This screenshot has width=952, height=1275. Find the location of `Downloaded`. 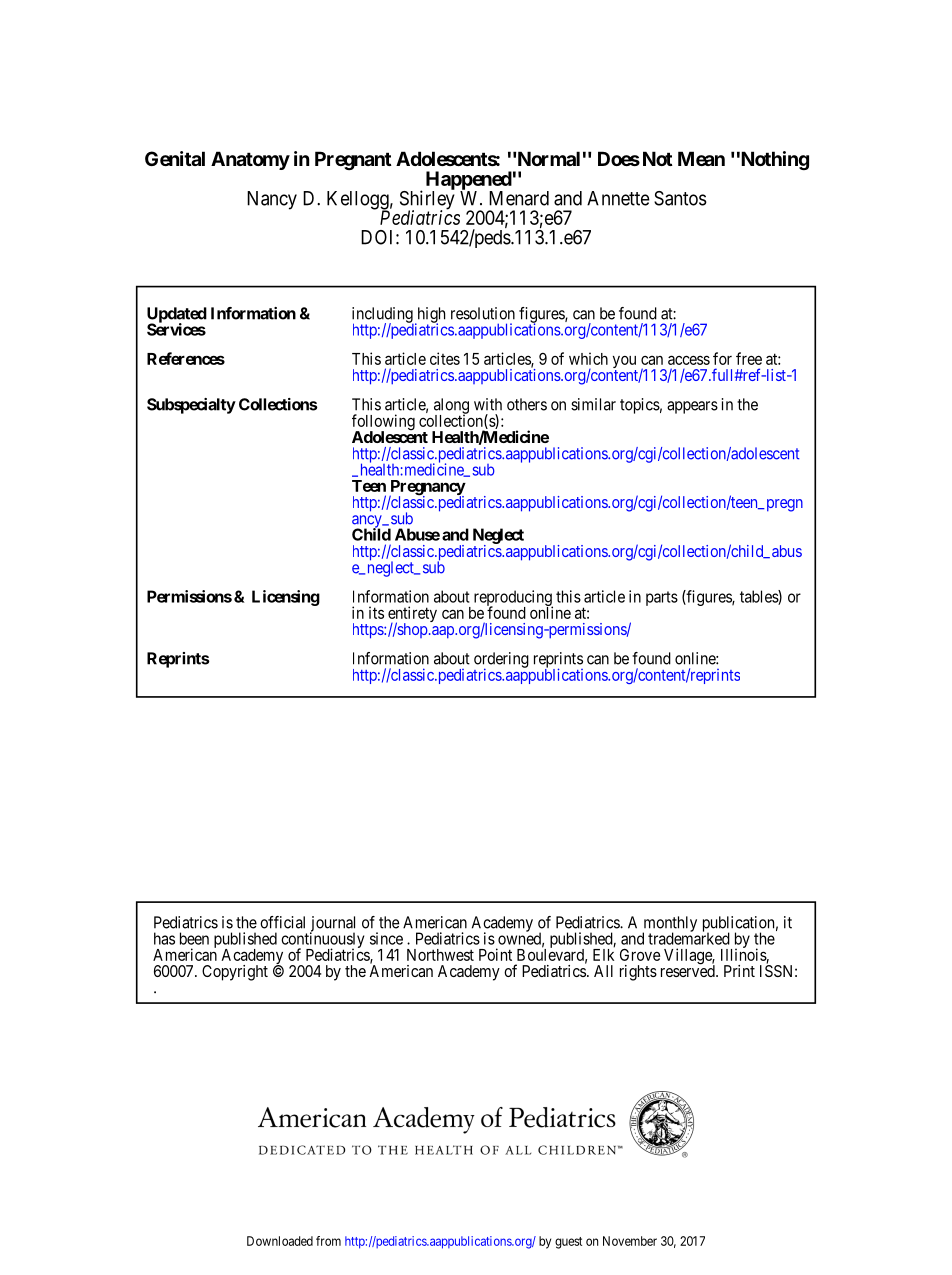

Downloaded is located at coordinates (280, 1241).
